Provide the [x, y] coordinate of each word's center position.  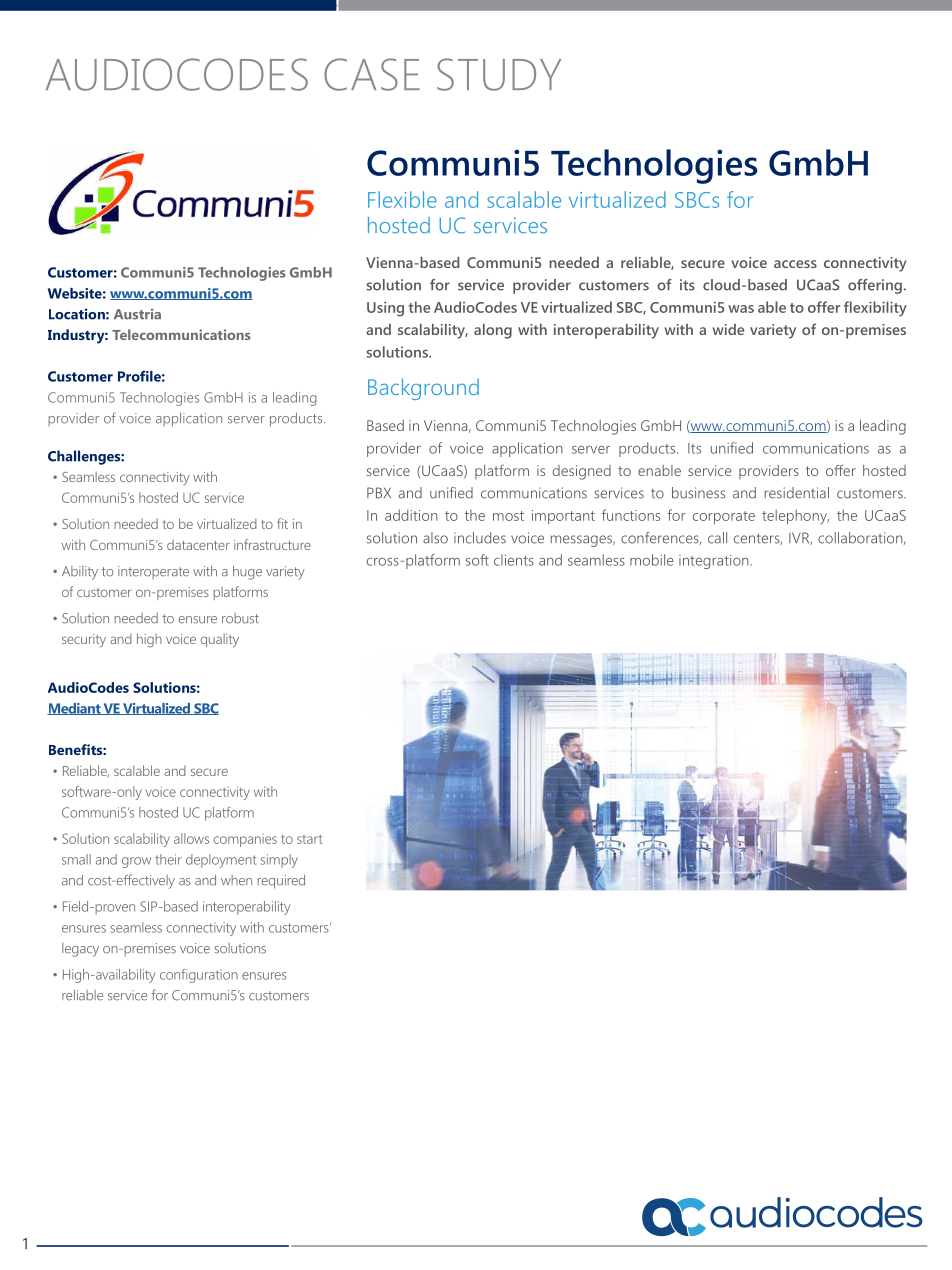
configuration [199, 976]
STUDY [499, 74]
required [281, 882]
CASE [372, 74]
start [310, 839]
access [795, 264]
